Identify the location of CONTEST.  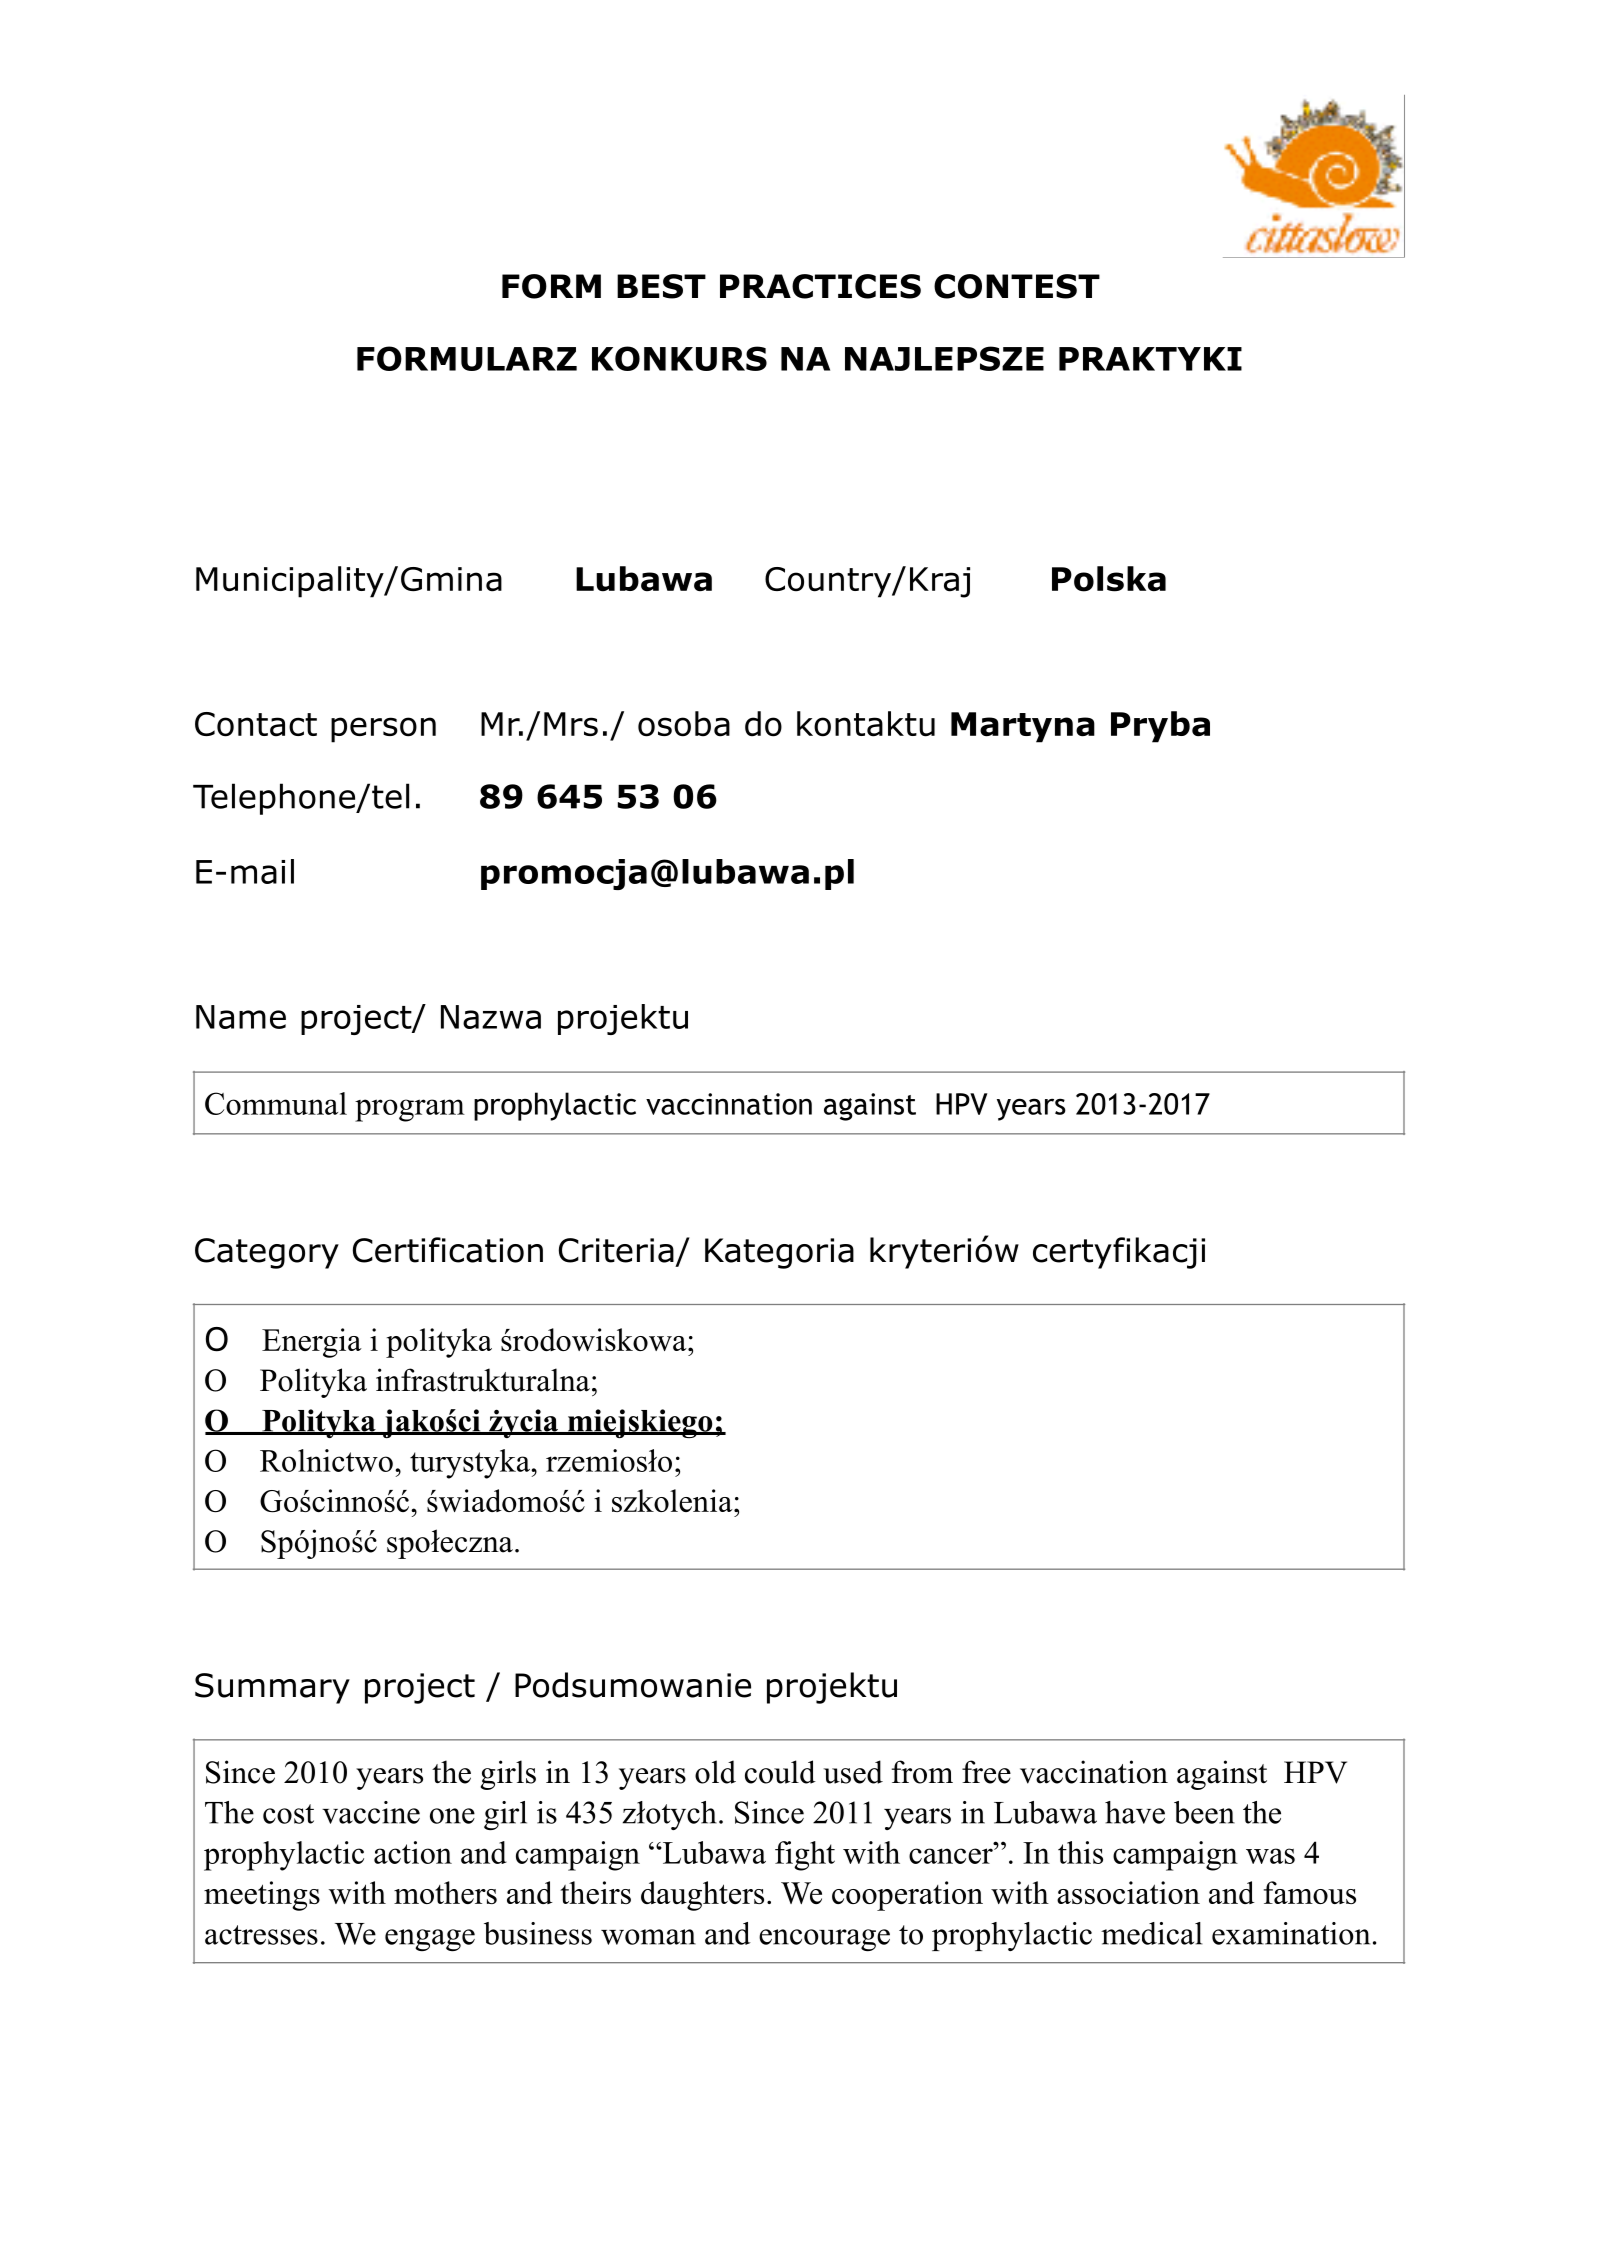
(1017, 286).
